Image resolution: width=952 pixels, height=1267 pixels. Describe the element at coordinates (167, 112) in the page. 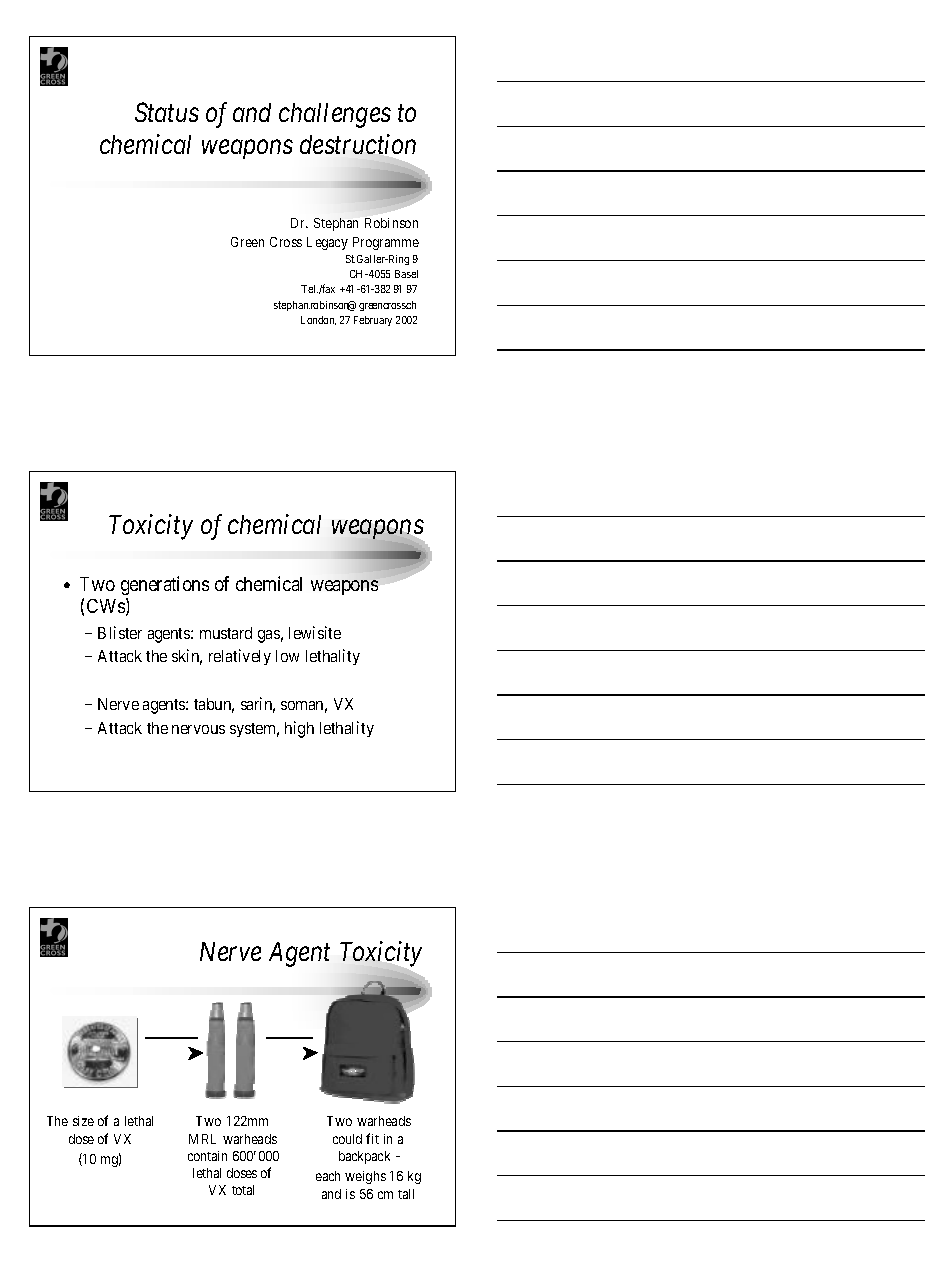

I see `Status` at that location.
